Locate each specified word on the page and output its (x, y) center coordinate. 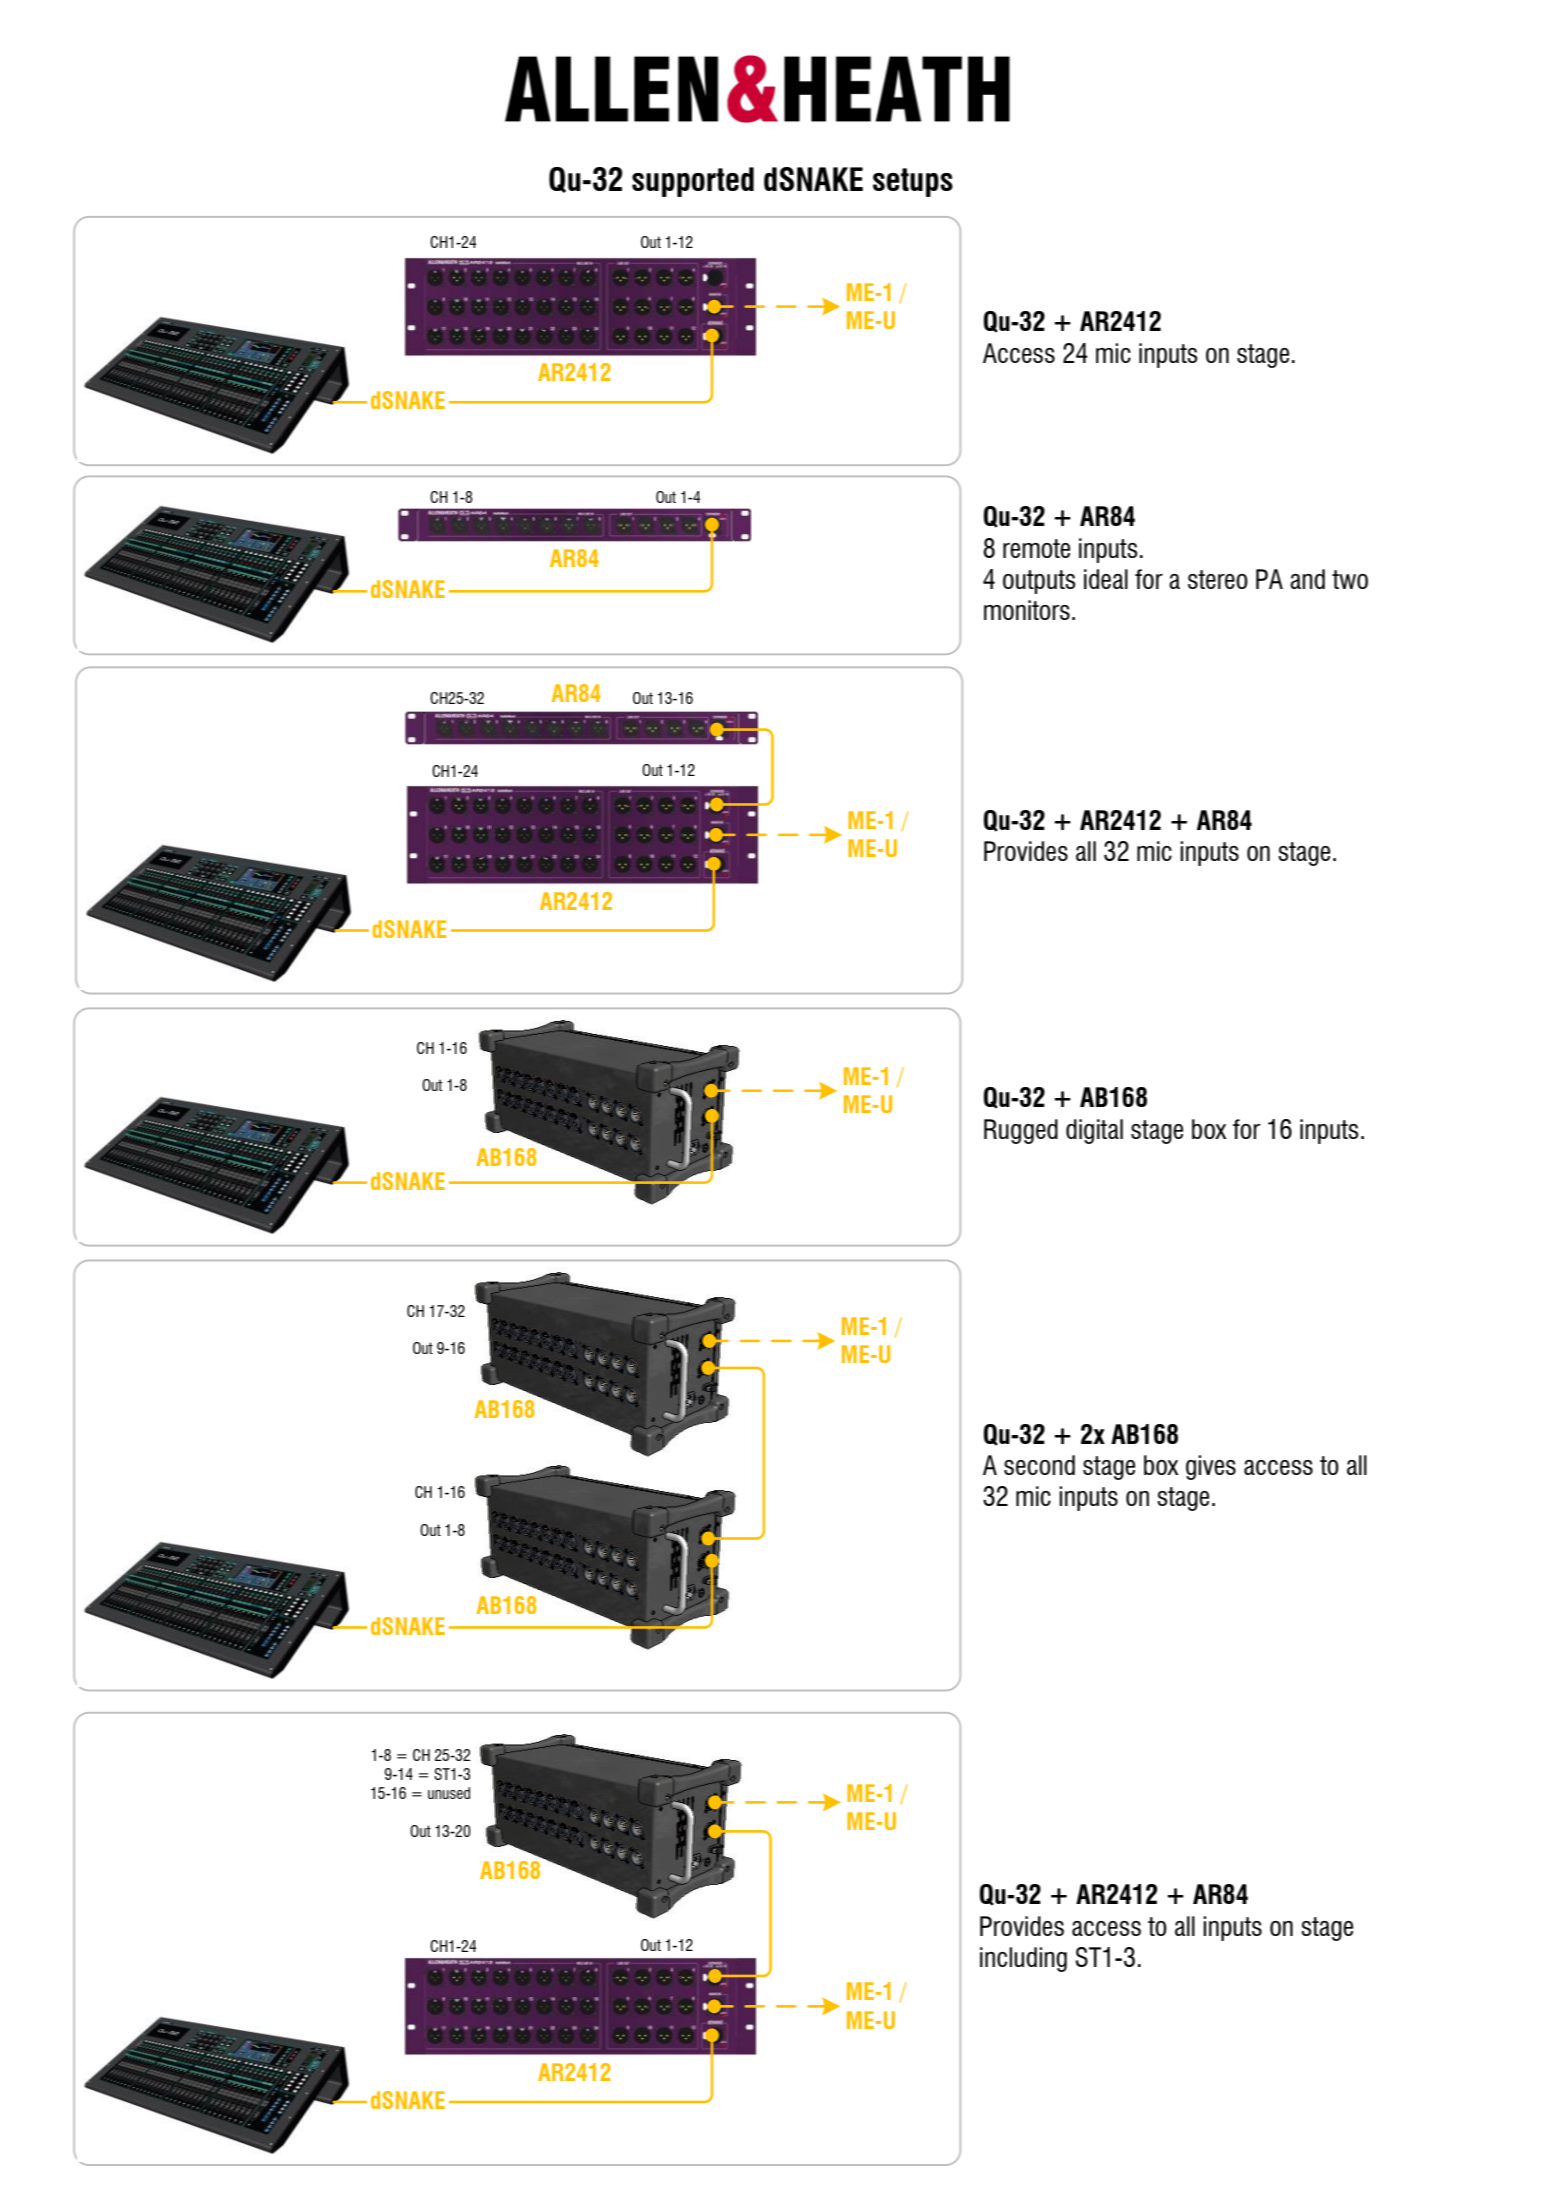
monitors (1027, 610)
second (1039, 1465)
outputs (1039, 582)
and (1307, 579)
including (1023, 1959)
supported (693, 182)
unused (449, 1793)
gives (1211, 1467)
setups (913, 182)
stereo (1218, 579)
